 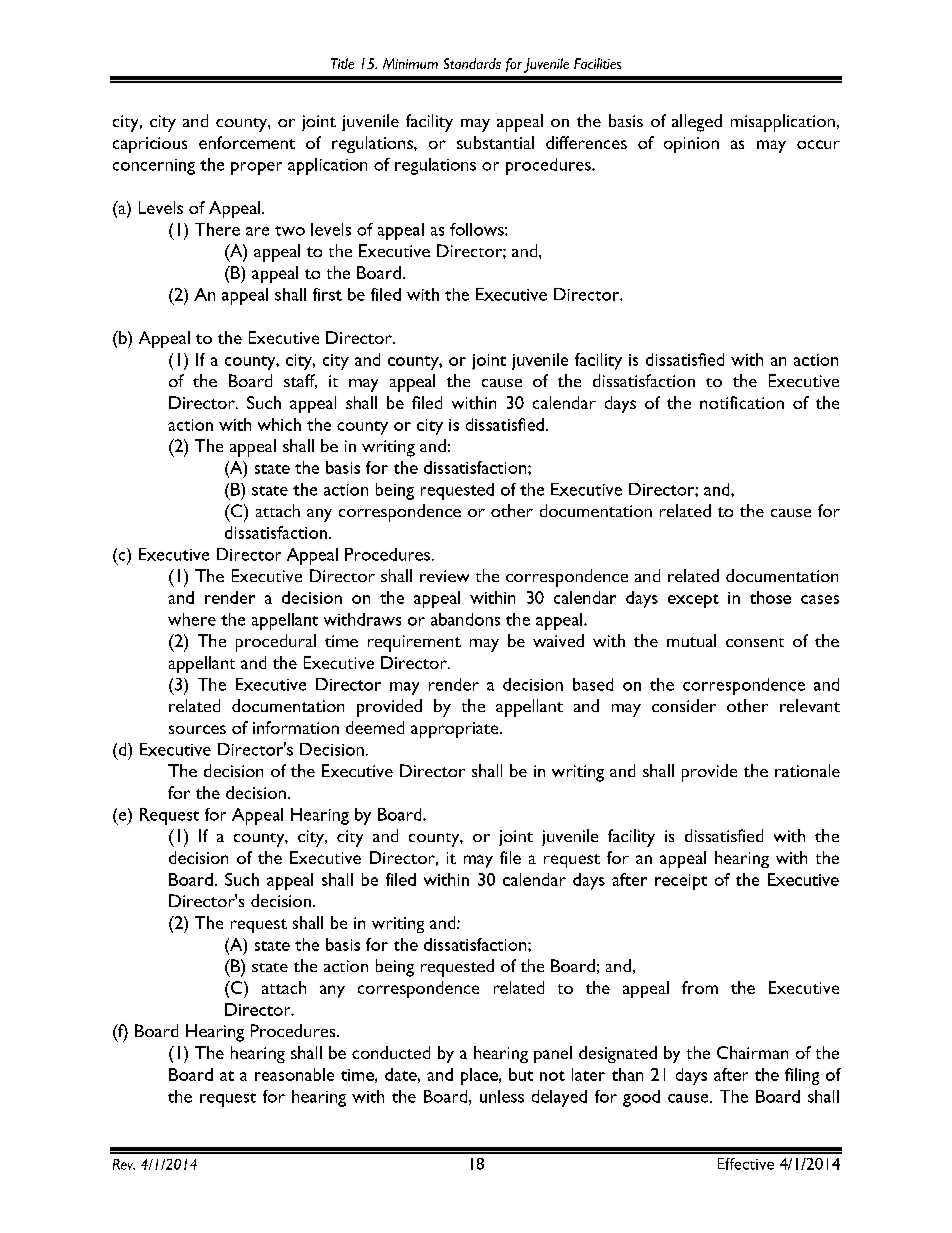 What do you see at coordinates (247, 142) in the screenshot?
I see `enforcement` at bounding box center [247, 142].
